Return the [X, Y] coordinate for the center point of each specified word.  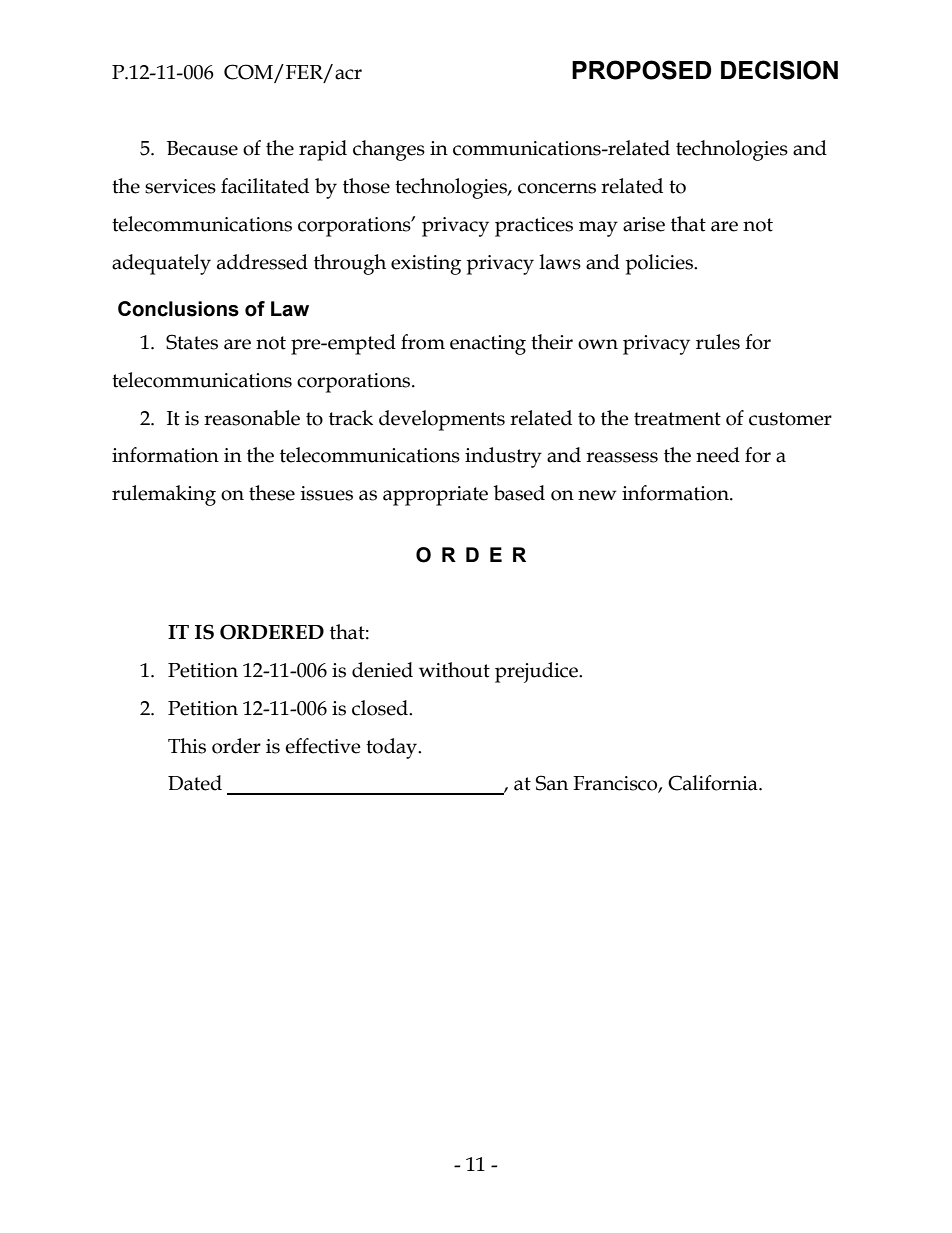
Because [202, 148]
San [552, 783]
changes [389, 150]
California [714, 783]
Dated [195, 783]
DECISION [779, 70]
